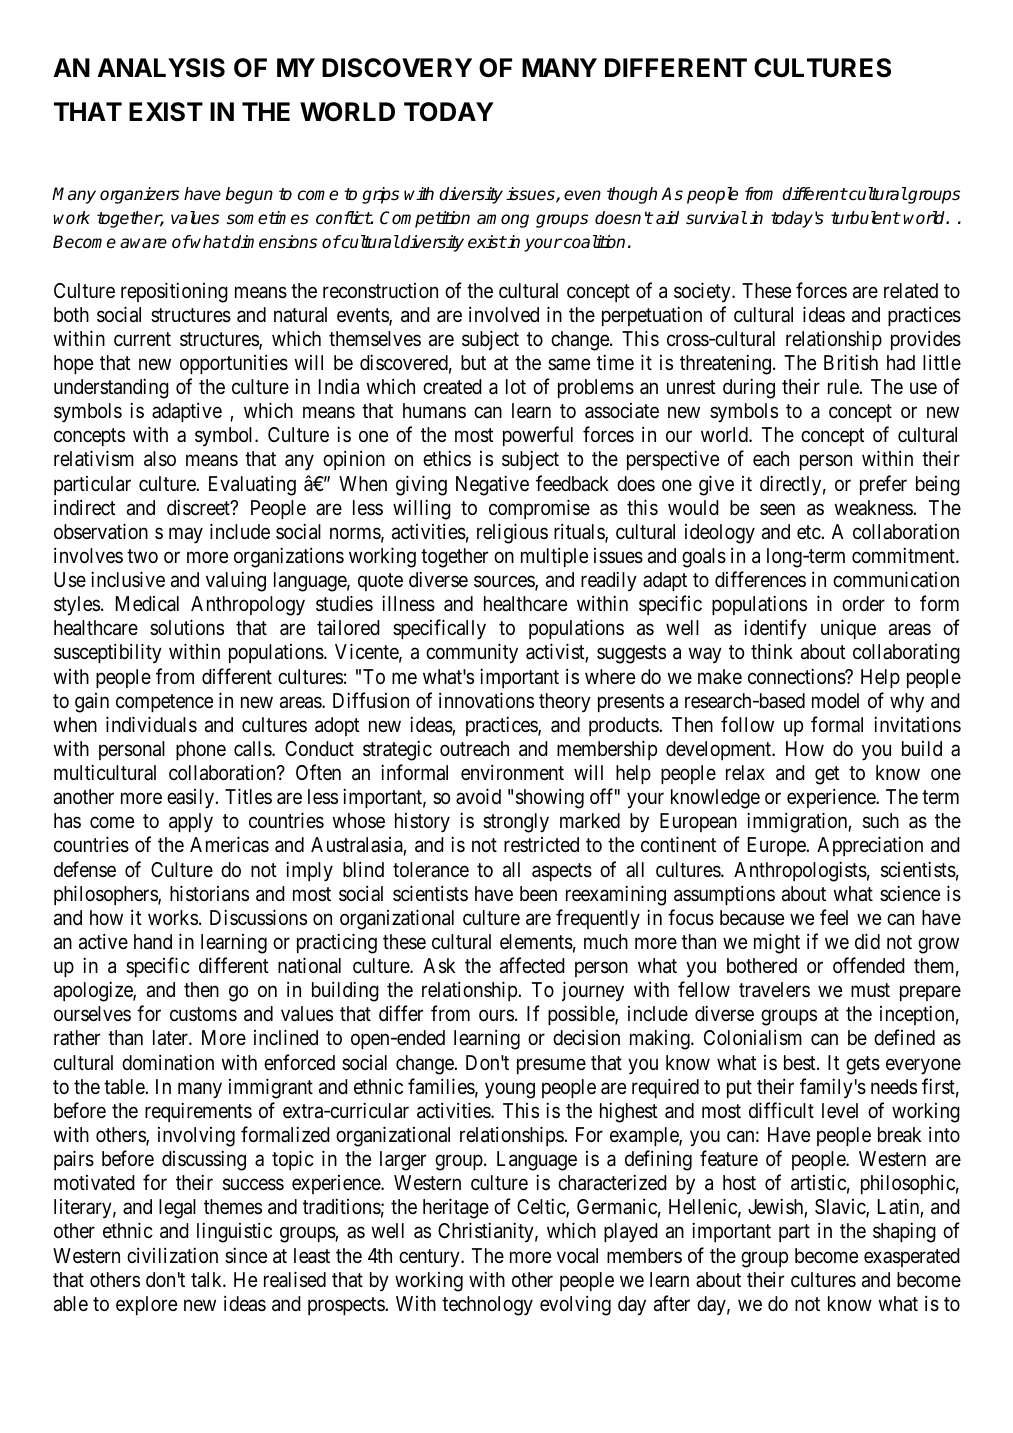  What do you see at coordinates (865, 218) in the screenshot?
I see `turbulent` at bounding box center [865, 218].
